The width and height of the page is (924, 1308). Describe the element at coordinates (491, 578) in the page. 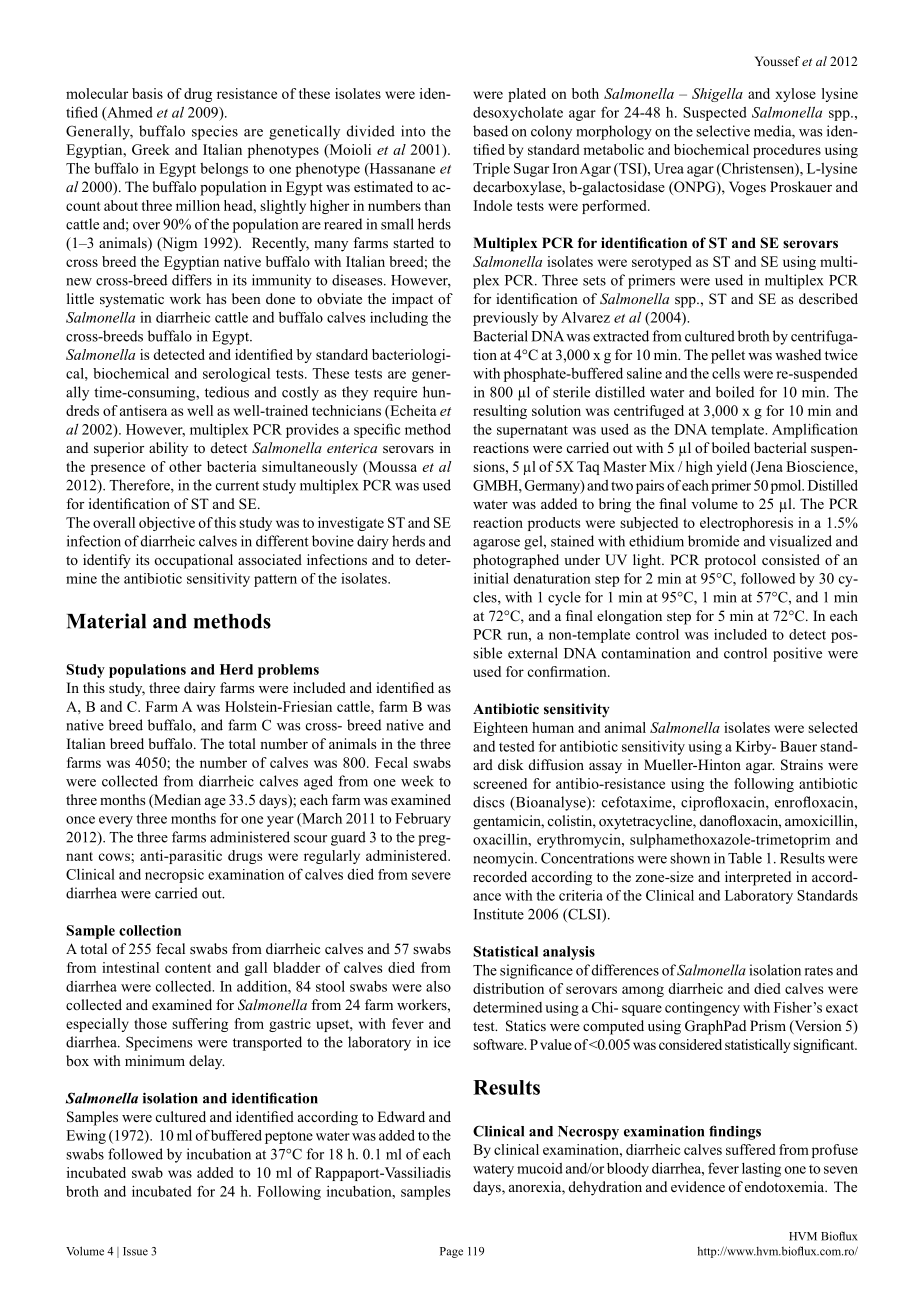

I see `initial` at that location.
